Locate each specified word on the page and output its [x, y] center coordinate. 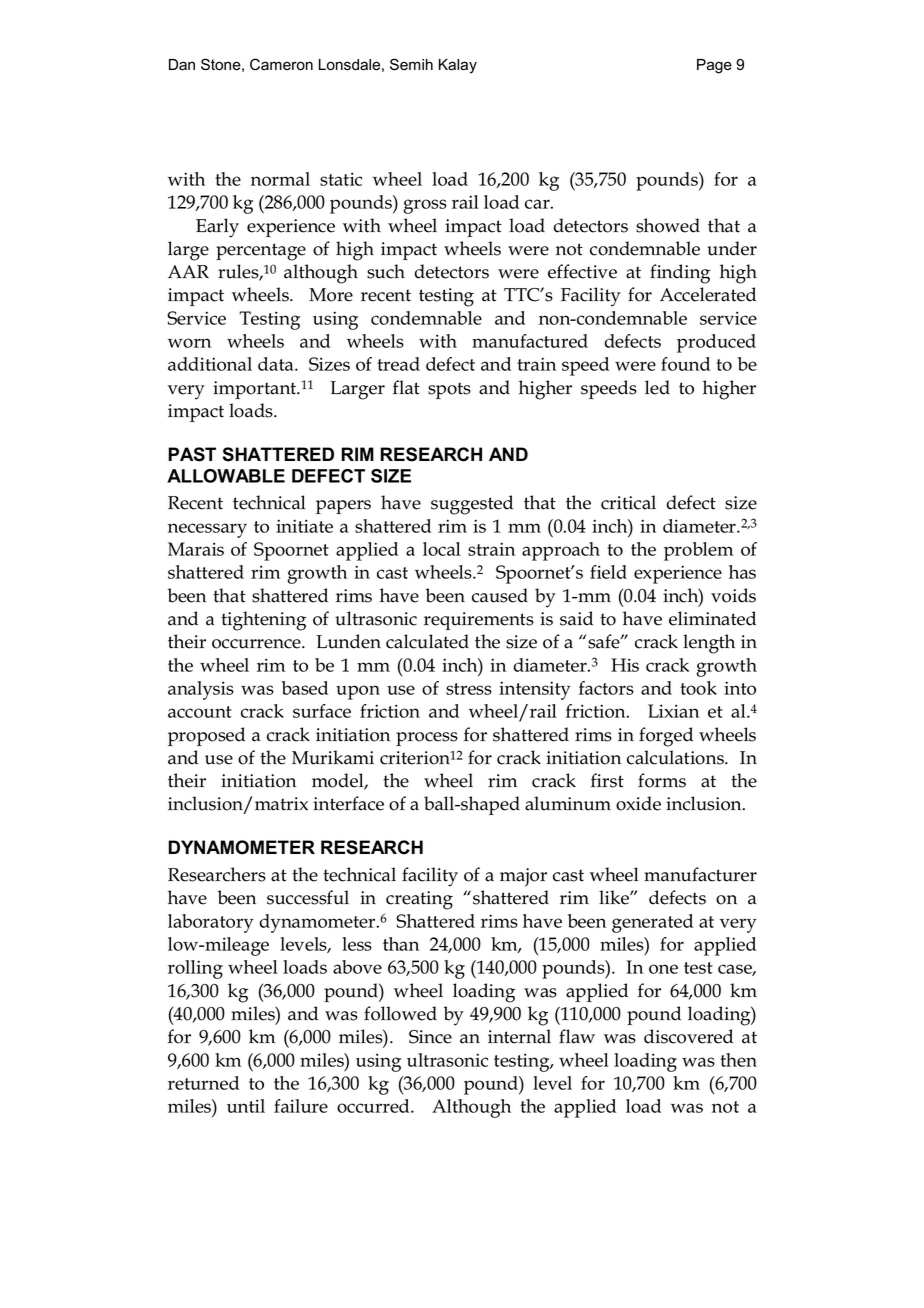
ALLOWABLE [226, 476]
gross [425, 206]
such [386, 271]
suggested [472, 505]
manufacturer [700, 874]
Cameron [281, 64]
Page [714, 66]
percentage [261, 252]
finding [680, 274]
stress [469, 689]
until [246, 1106]
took [698, 688]
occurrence [257, 644]
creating [419, 900]
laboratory [211, 923]
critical [628, 502]
